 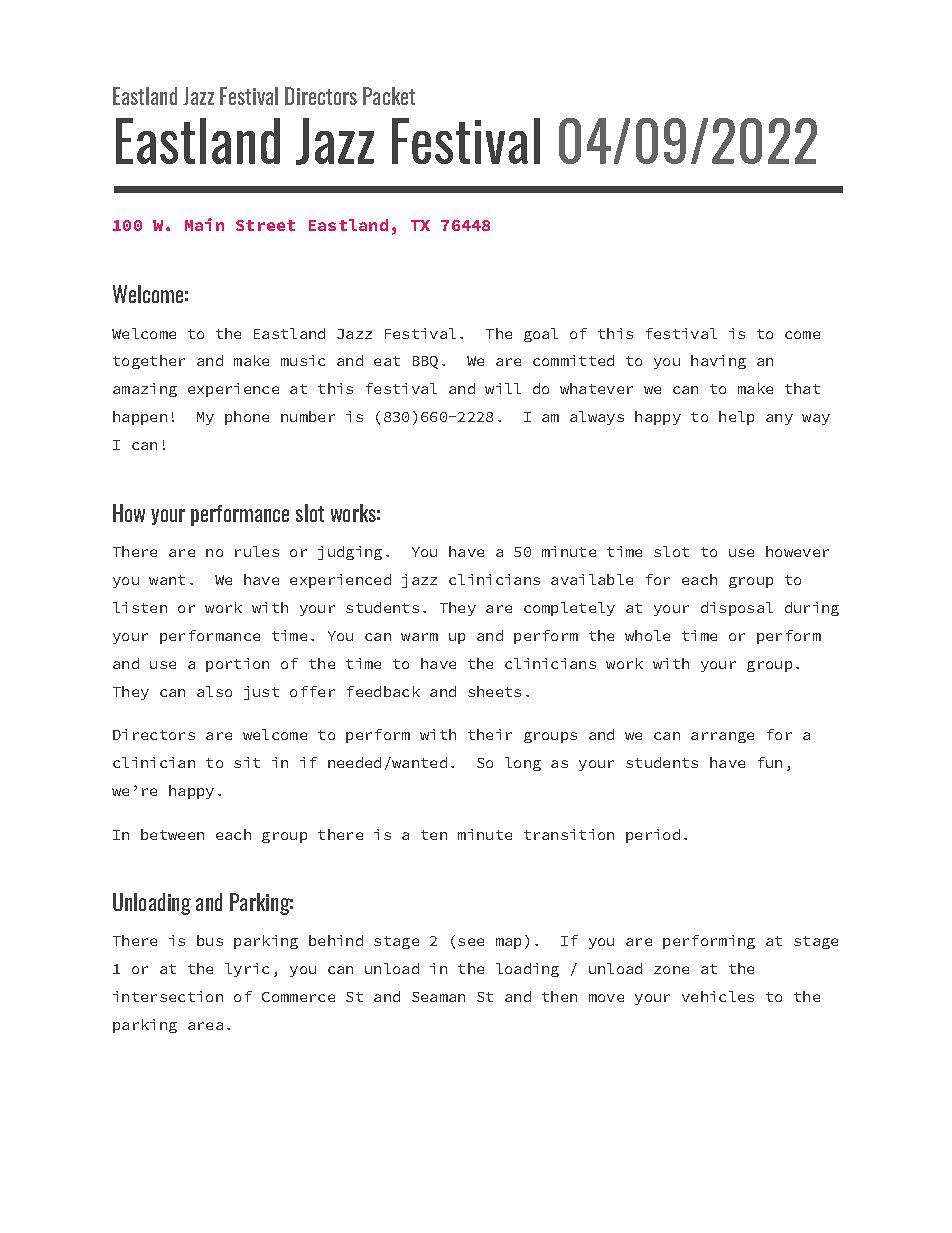 What do you see at coordinates (718, 362) in the screenshot?
I see `having` at bounding box center [718, 362].
